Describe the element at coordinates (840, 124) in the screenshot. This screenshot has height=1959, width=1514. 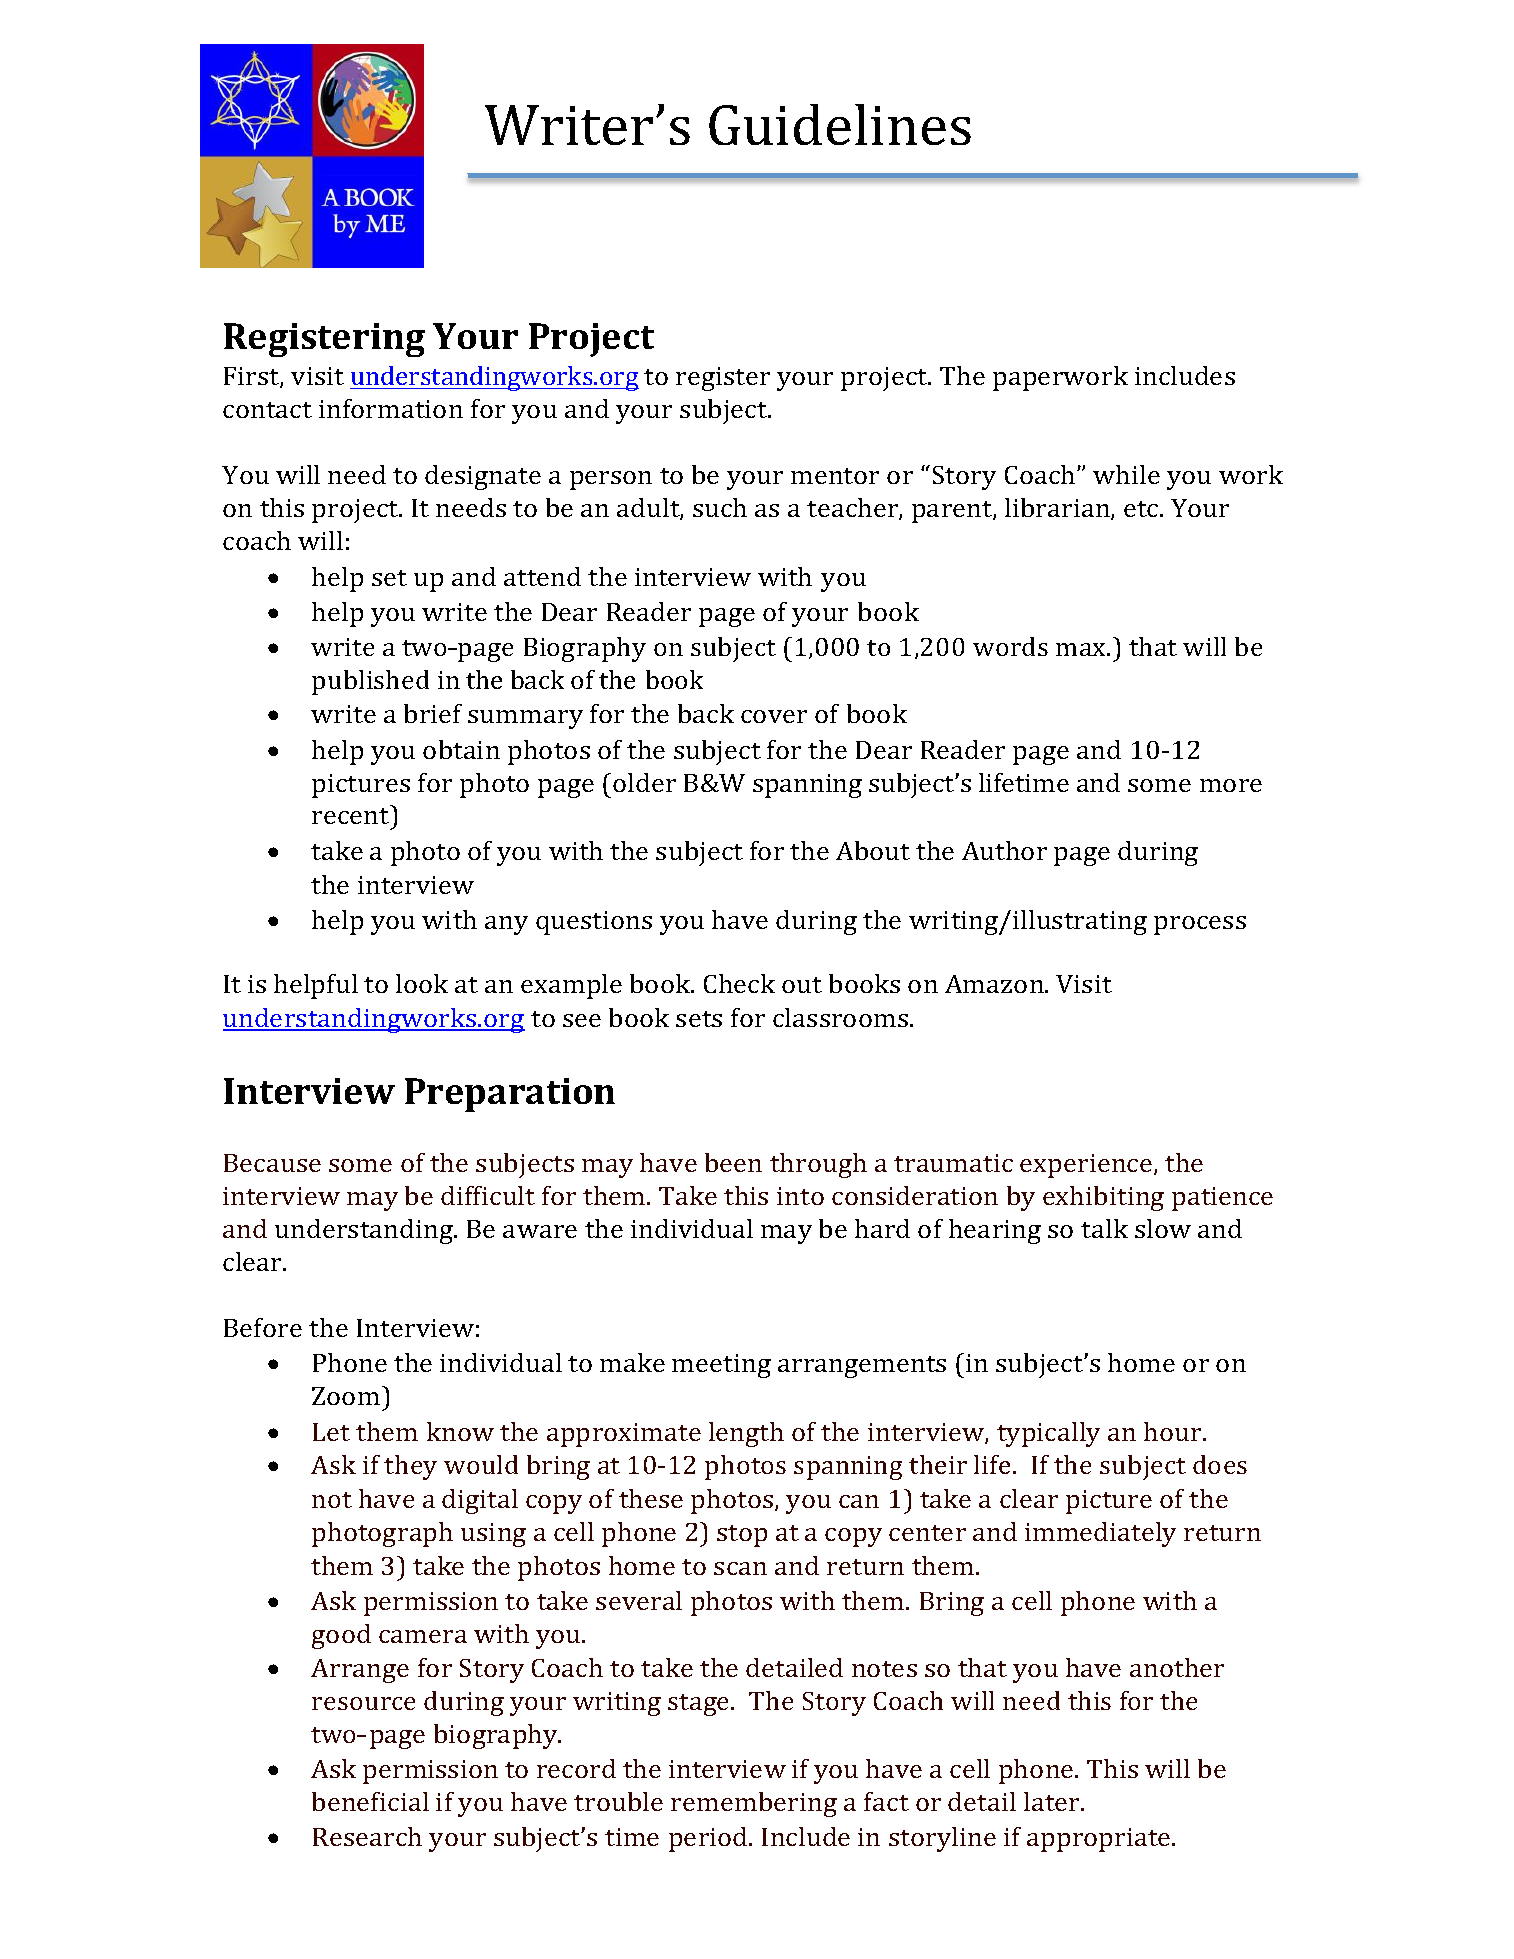
I see `Guidelines` at that location.
